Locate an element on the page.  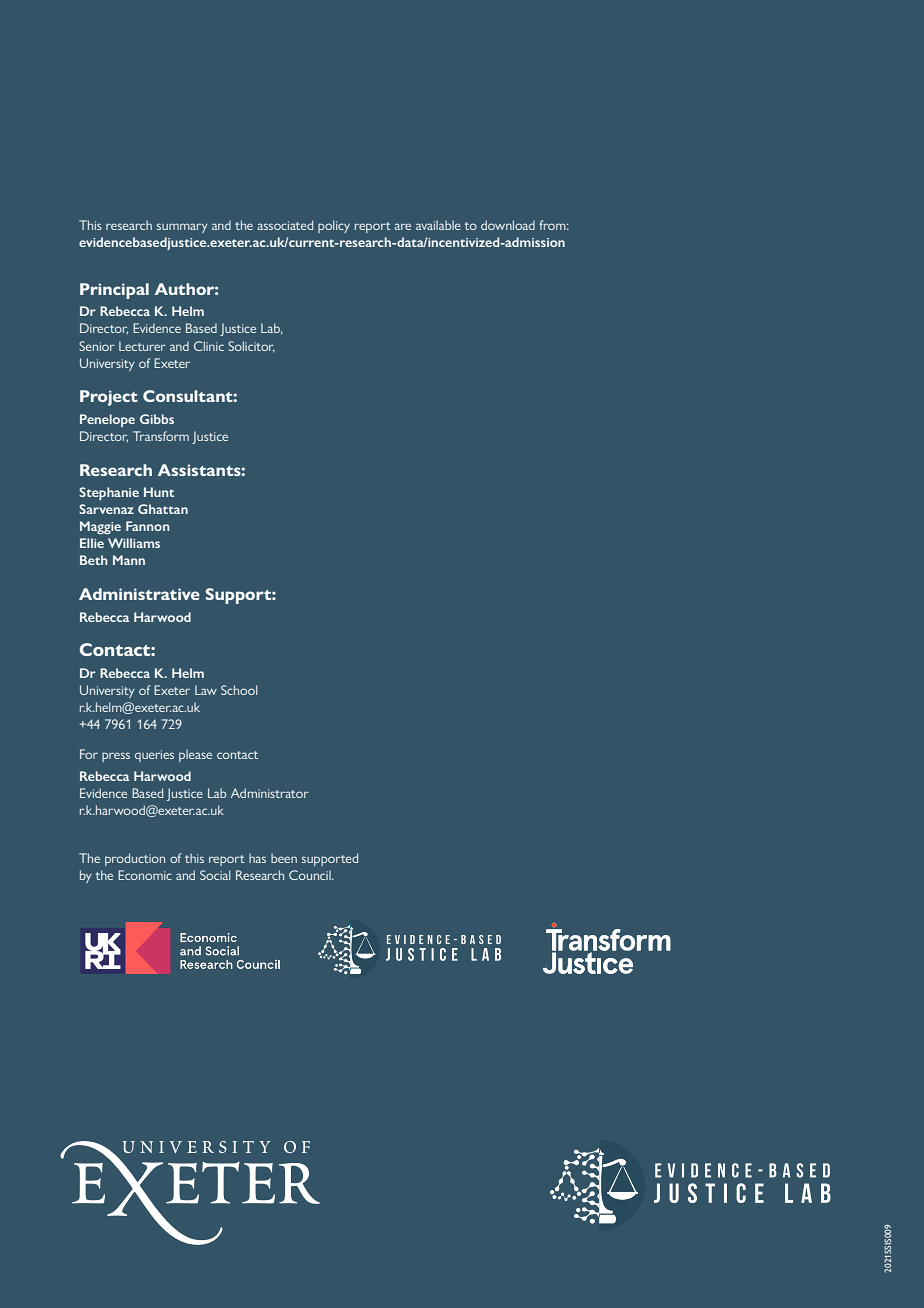
been is located at coordinates (284, 858).
